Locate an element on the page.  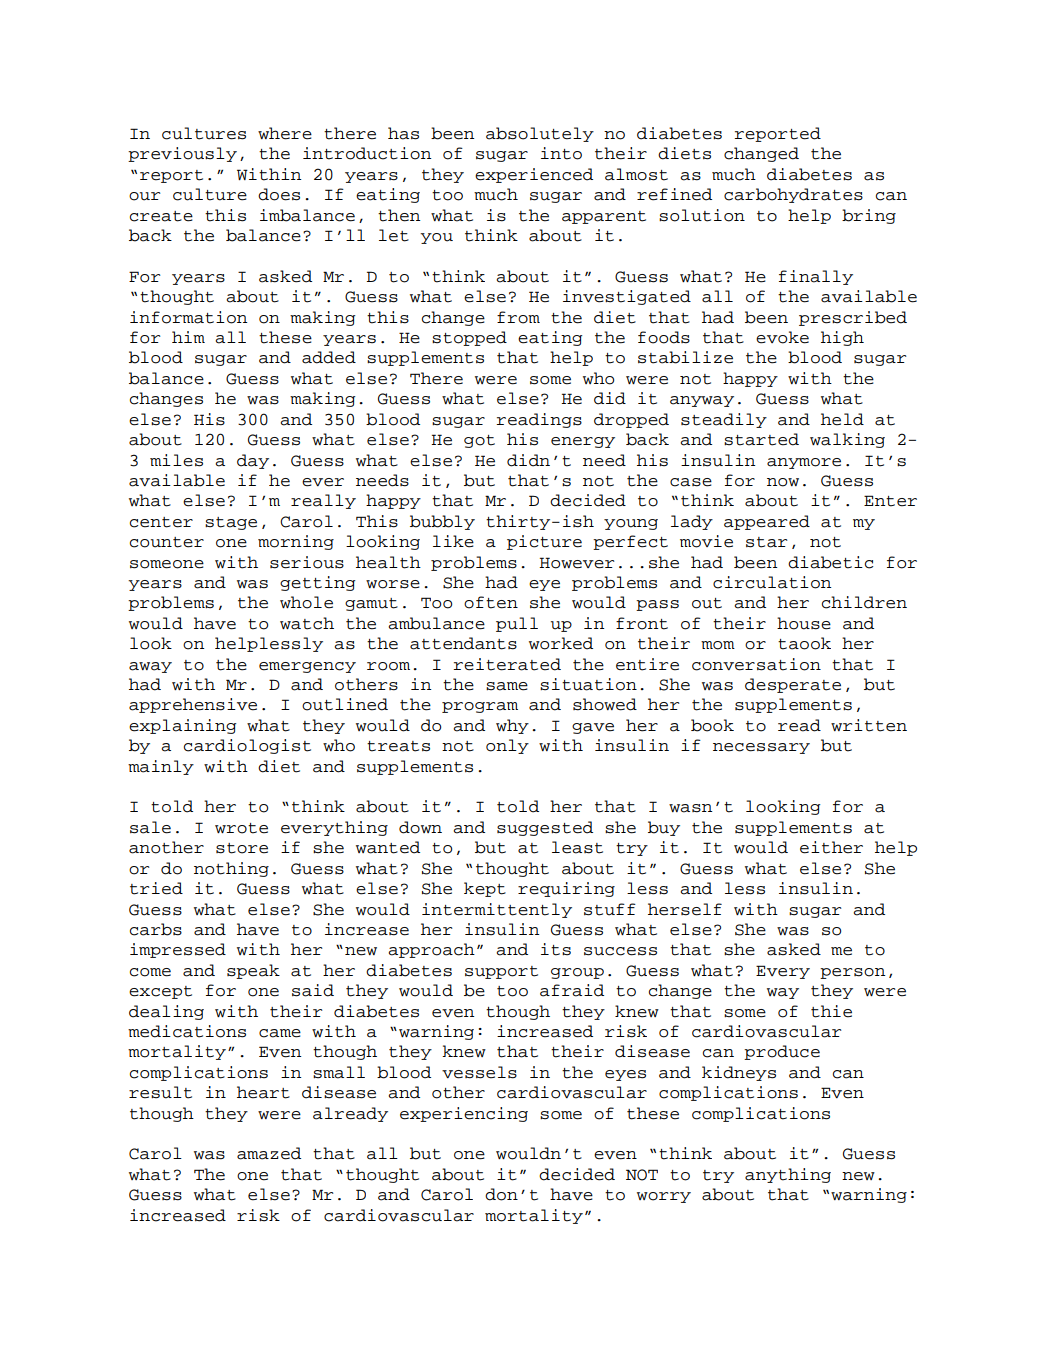
carbohydrates is located at coordinates (793, 195).
